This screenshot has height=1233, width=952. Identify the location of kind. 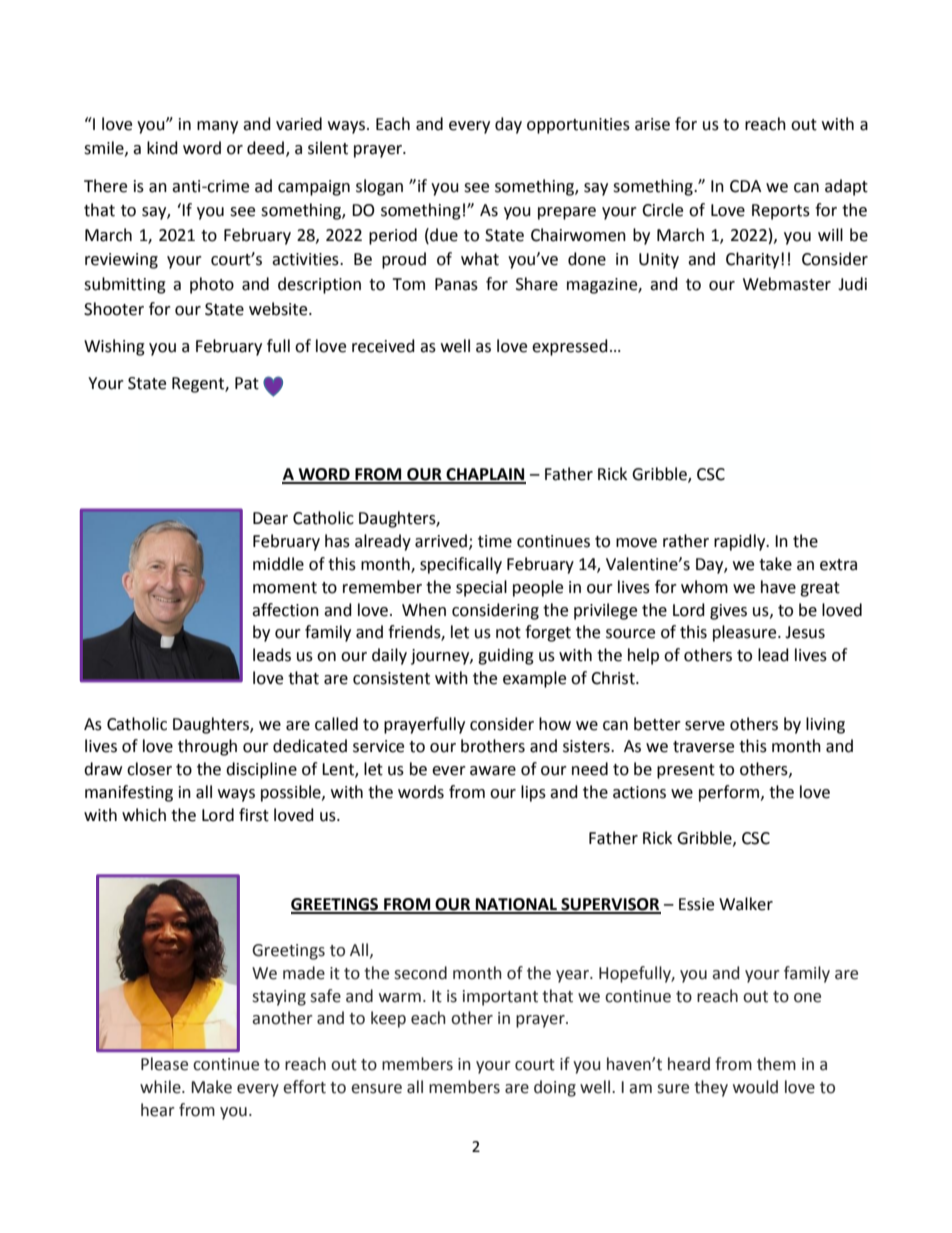
(162, 148).
